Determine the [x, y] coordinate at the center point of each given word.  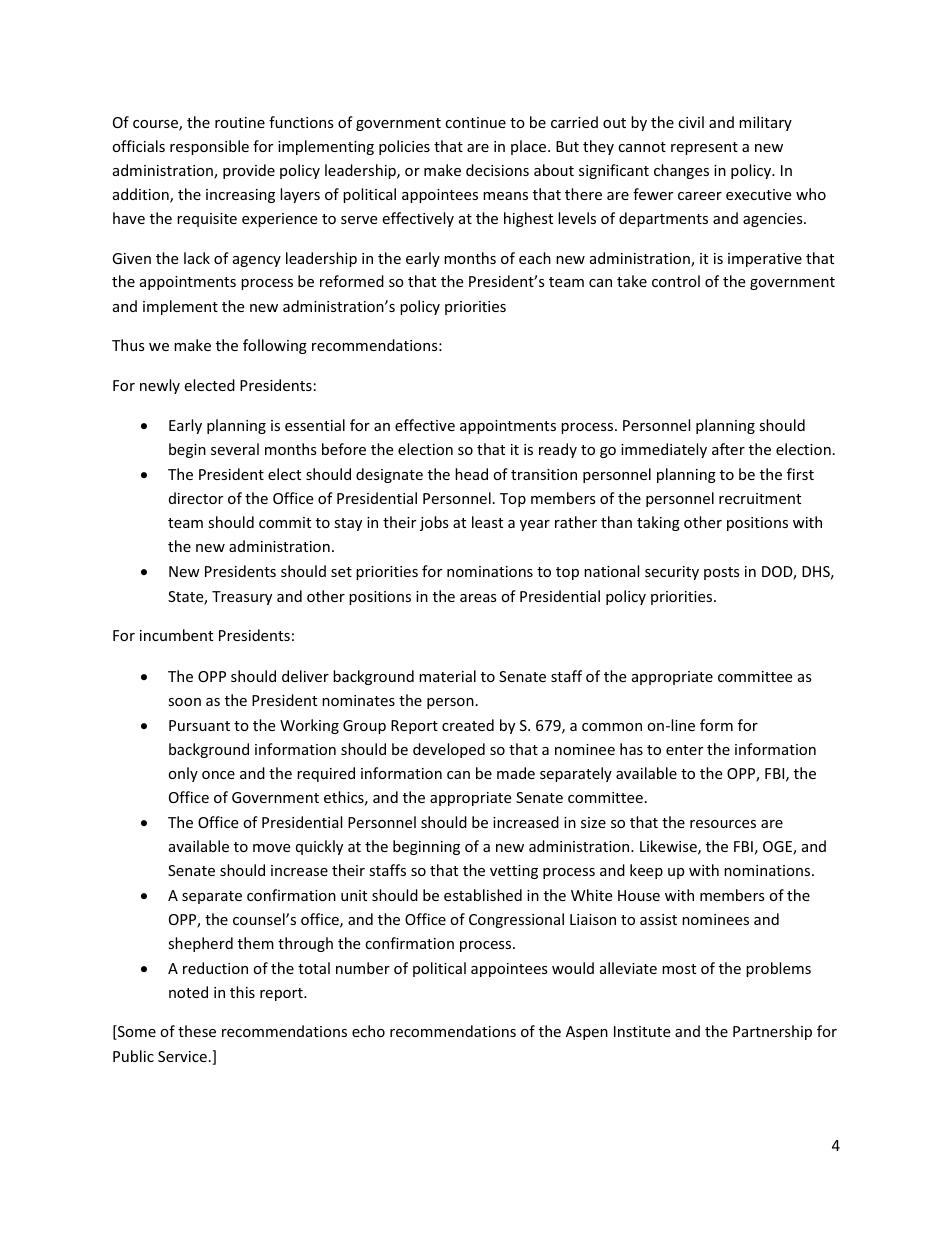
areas [478, 598]
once [218, 775]
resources [723, 824]
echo [368, 1031]
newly [160, 386]
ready [558, 450]
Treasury [242, 598]
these [197, 1031]
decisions [497, 170]
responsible [209, 147]
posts [722, 573]
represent [704, 148]
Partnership [772, 1032]
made [516, 773]
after [728, 449]
